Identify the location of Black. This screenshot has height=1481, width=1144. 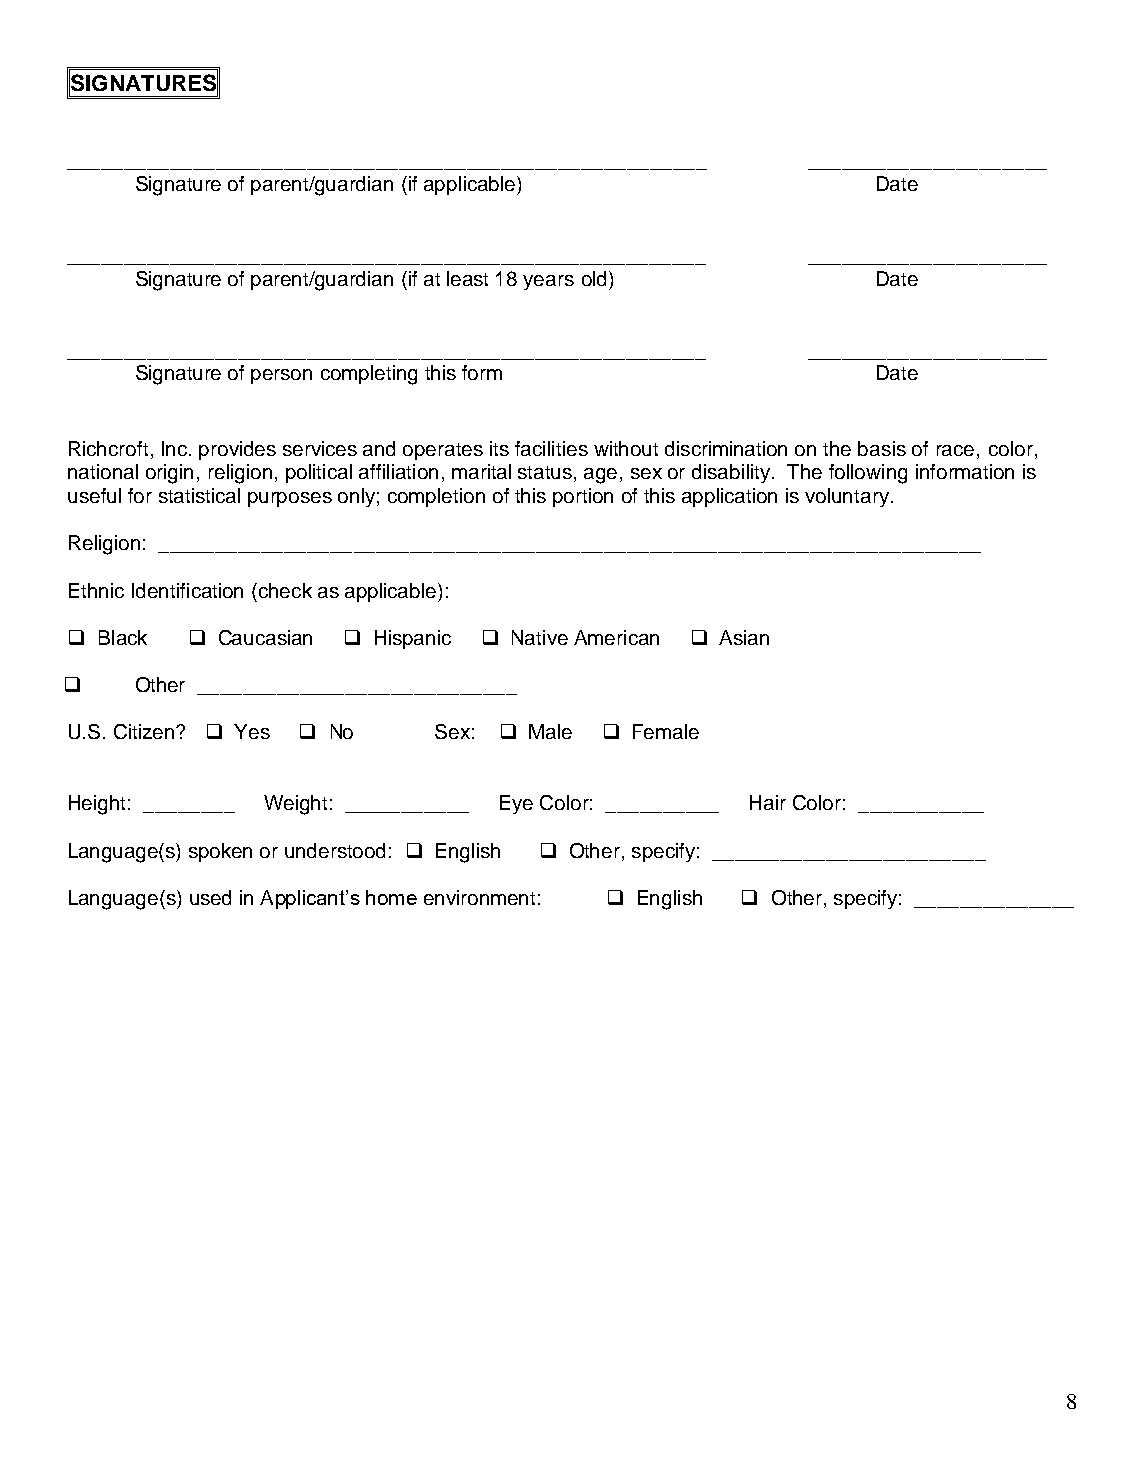
(123, 637).
